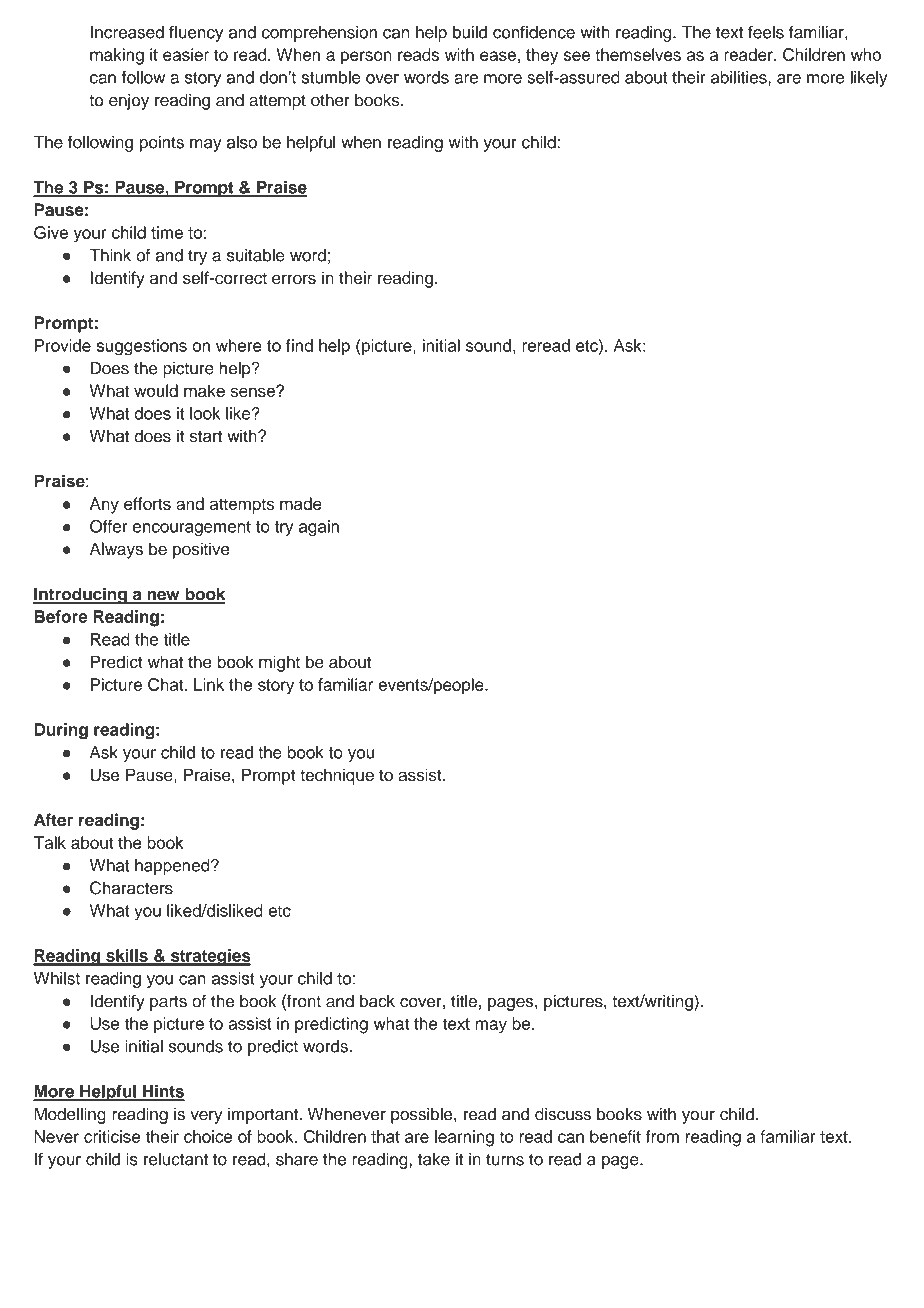  What do you see at coordinates (163, 596) in the page?
I see `new` at bounding box center [163, 596].
